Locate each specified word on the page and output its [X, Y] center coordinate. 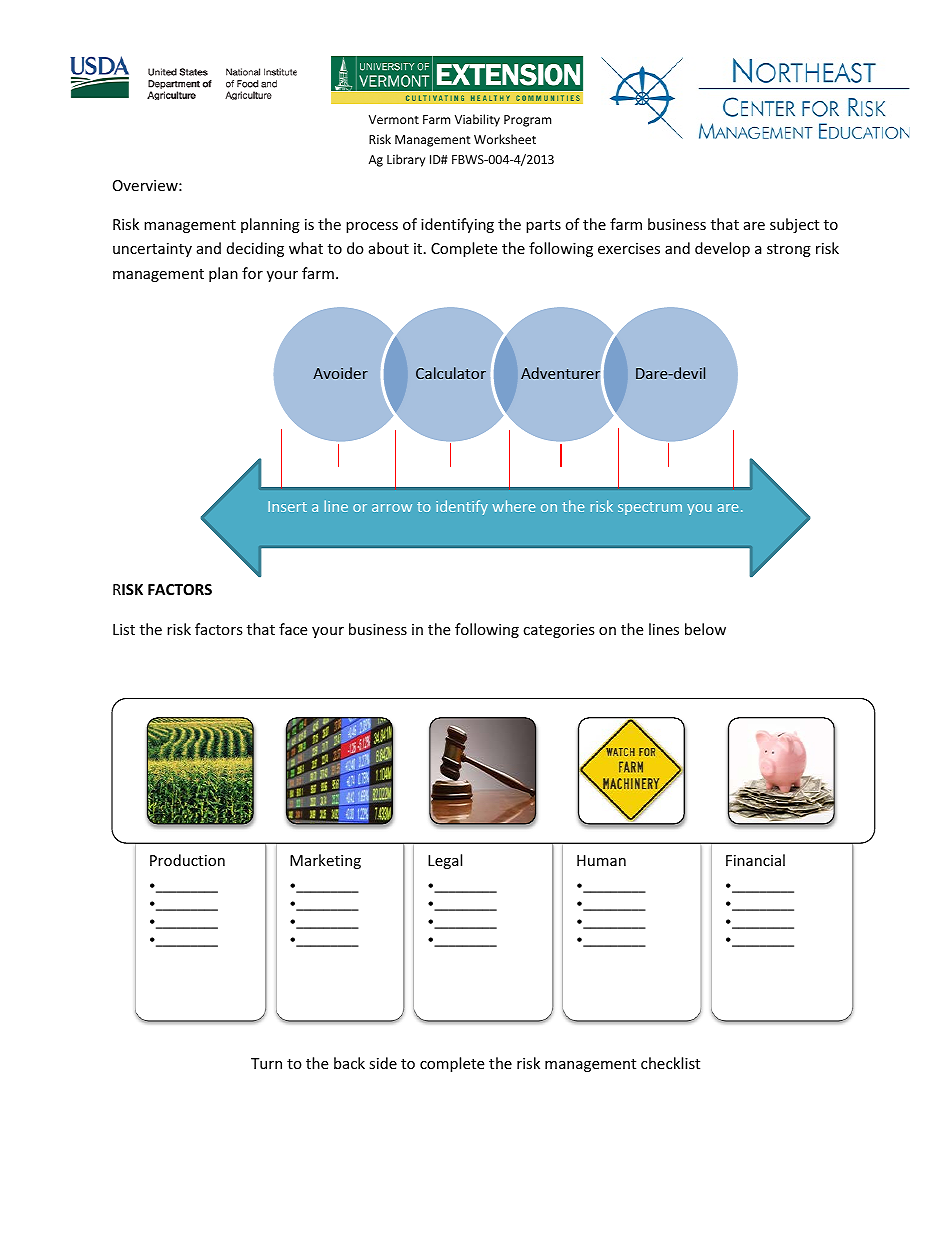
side [383, 1063]
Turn [266, 1063]
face [293, 629]
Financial [755, 860]
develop [722, 249]
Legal [445, 861]
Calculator [451, 373]
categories [559, 631]
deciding [255, 249]
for [252, 273]
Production [187, 860]
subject [794, 225]
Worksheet [505, 139]
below [705, 629]
